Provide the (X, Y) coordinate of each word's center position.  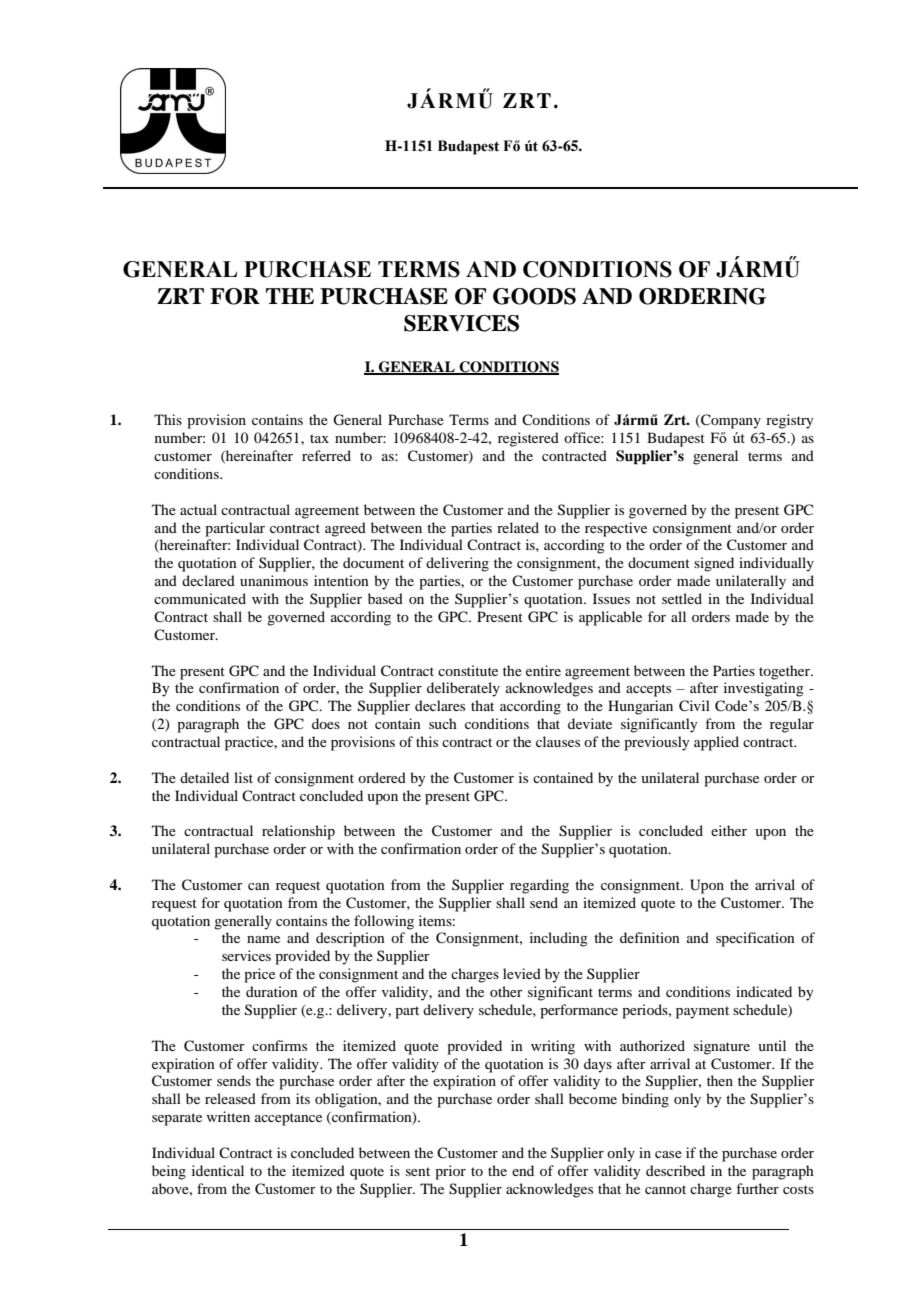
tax (319, 438)
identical (218, 1170)
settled (682, 598)
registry (789, 421)
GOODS (534, 296)
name (263, 939)
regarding (539, 886)
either (729, 830)
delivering (457, 564)
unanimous (274, 580)
